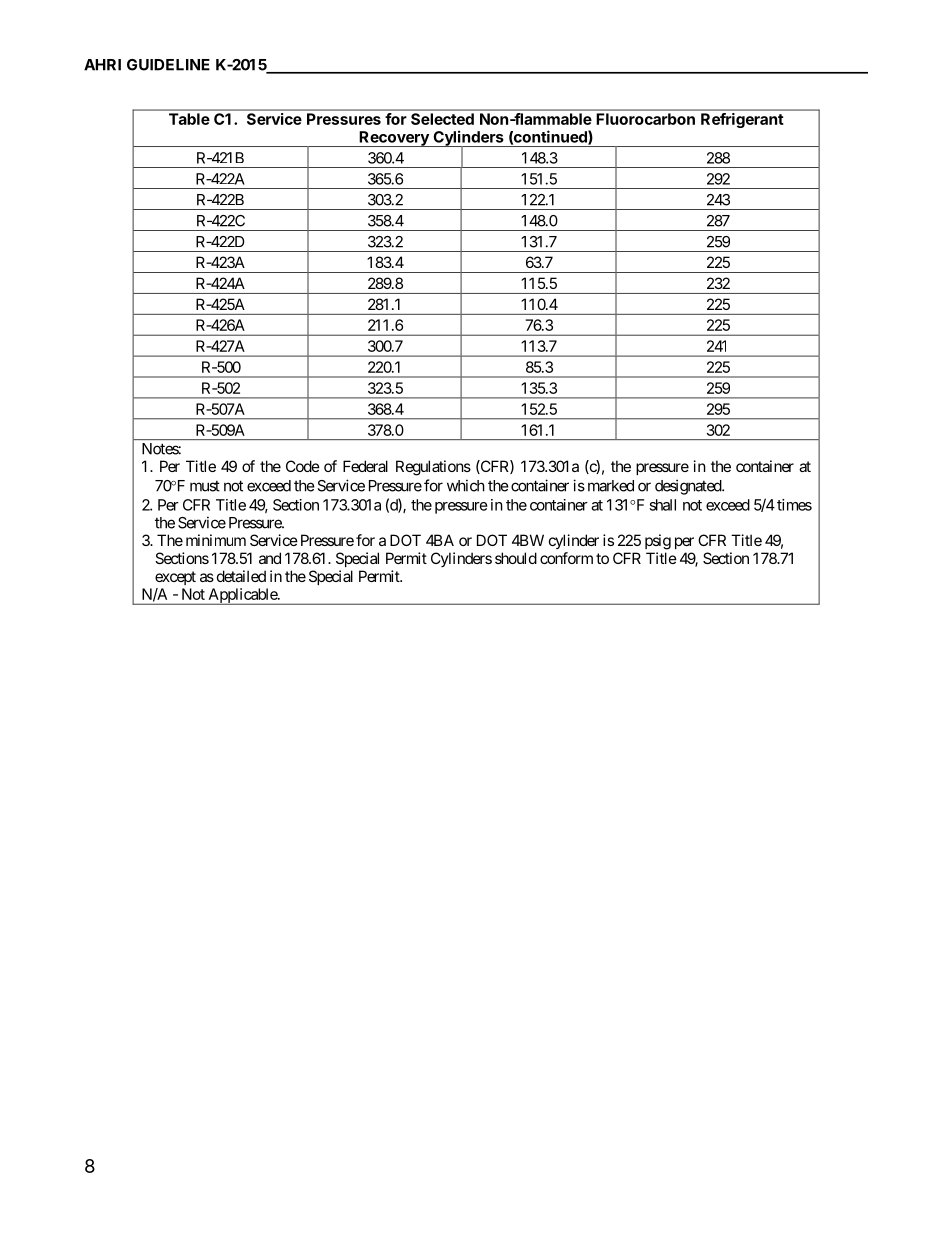 Image resolution: width=952 pixels, height=1233 pixels. Describe the element at coordinates (516, 558) in the screenshot. I see `should` at that location.
